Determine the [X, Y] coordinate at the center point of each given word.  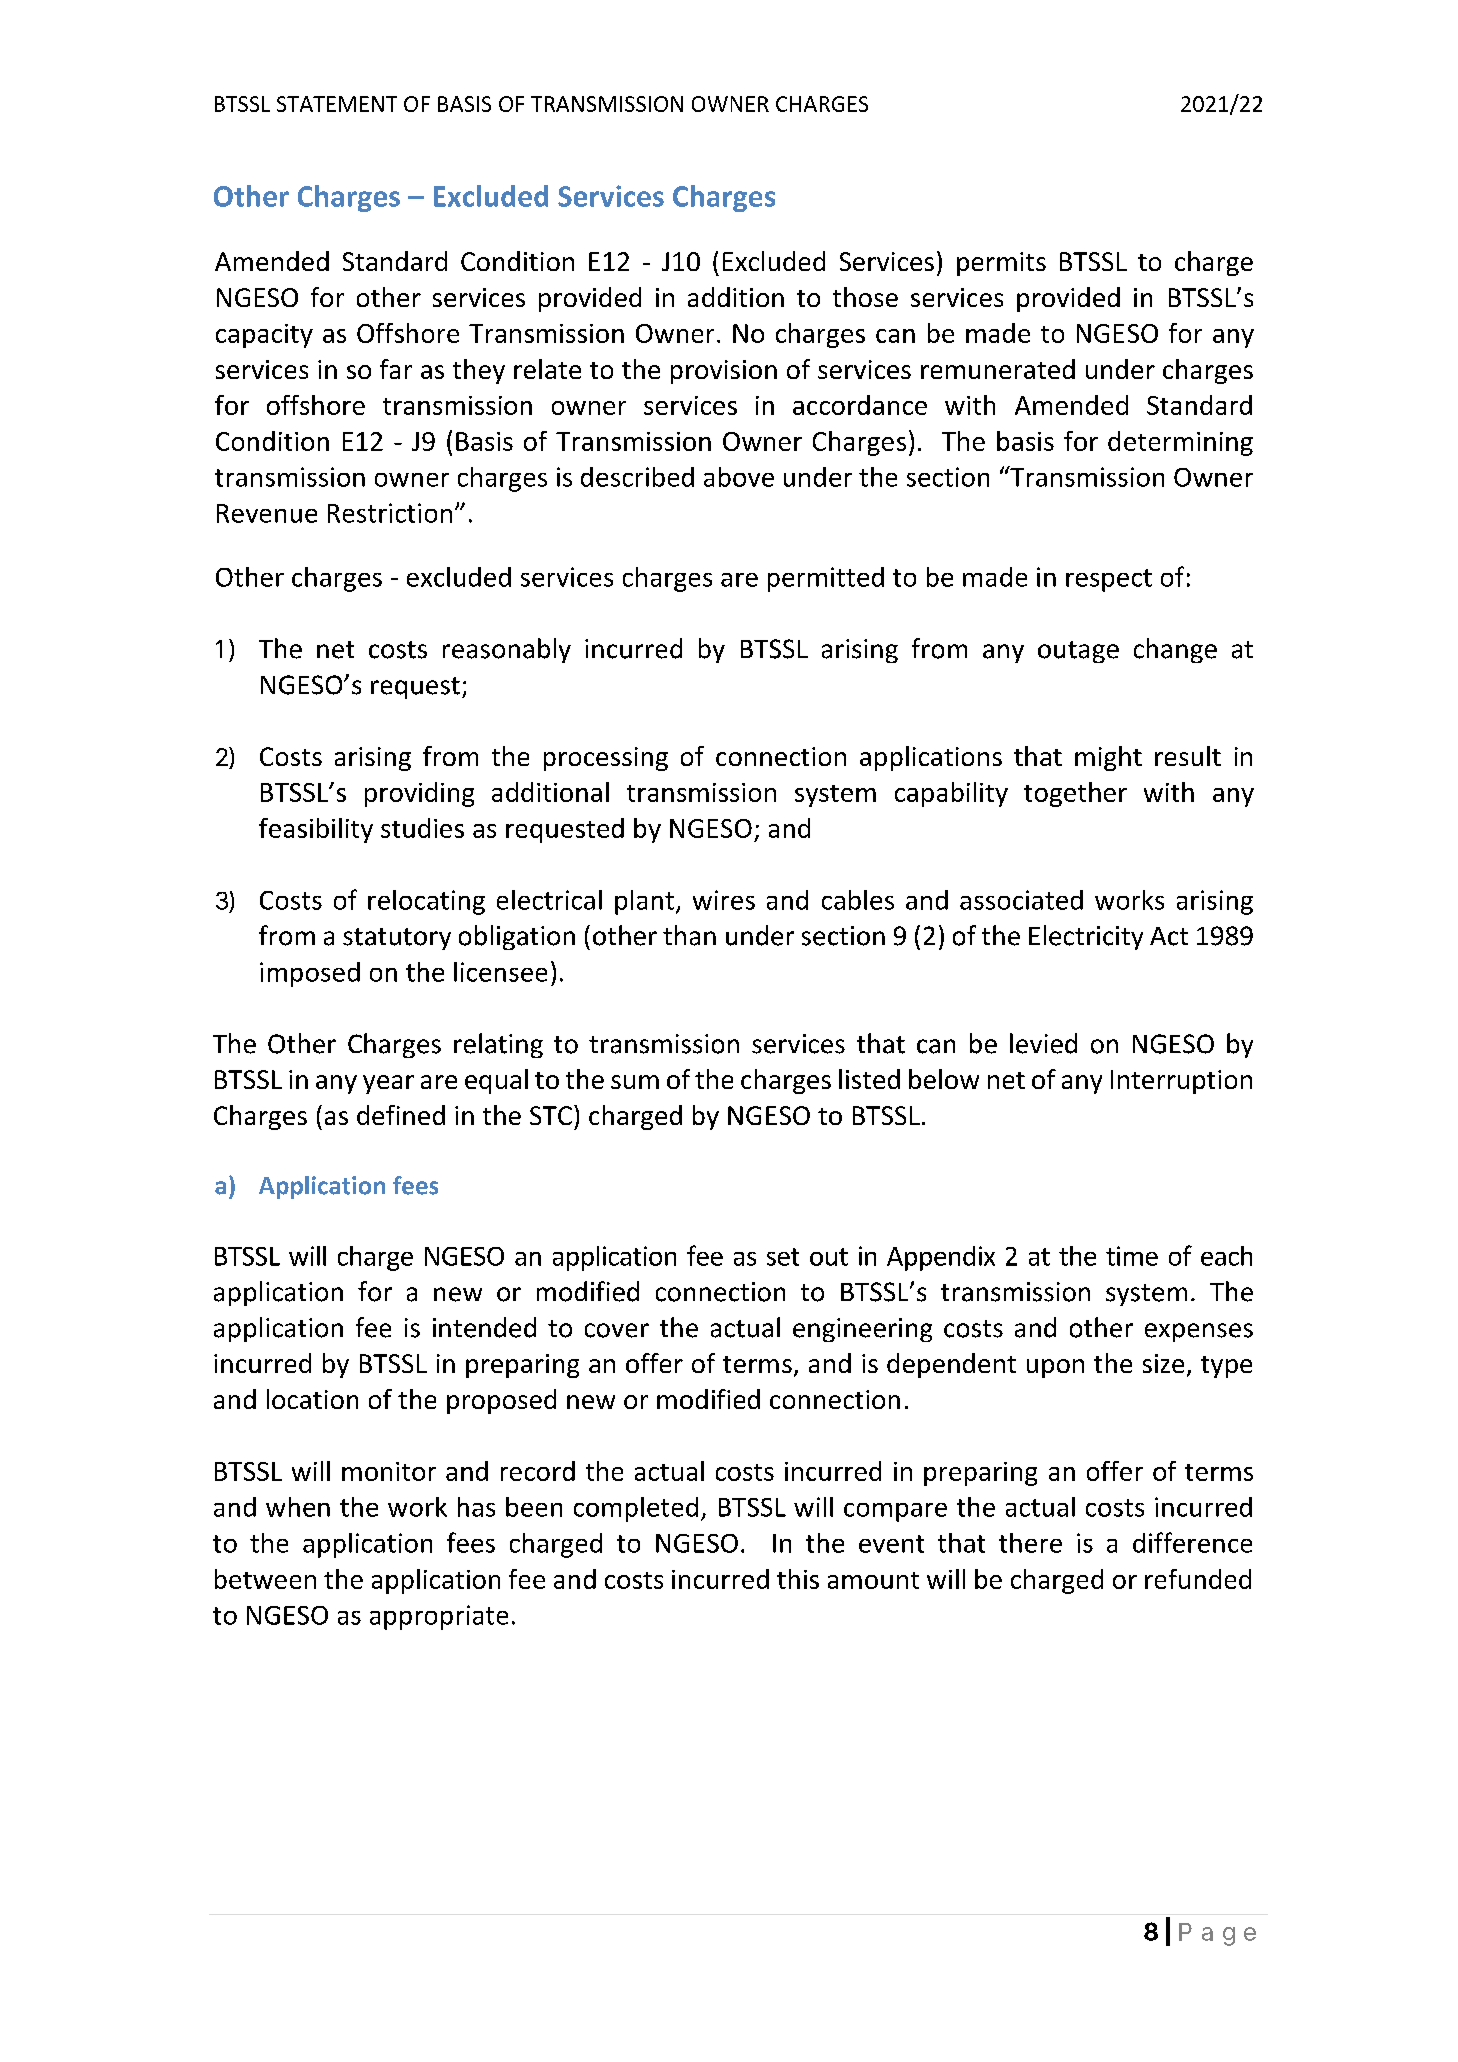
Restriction [390, 513]
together [1075, 794]
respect [1109, 580]
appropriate [439, 1617]
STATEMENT [337, 104]
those [865, 297]
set [783, 1257]
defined [401, 1115]
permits [1001, 264]
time [1132, 1256]
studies [422, 828]
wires [724, 900]
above [739, 477]
